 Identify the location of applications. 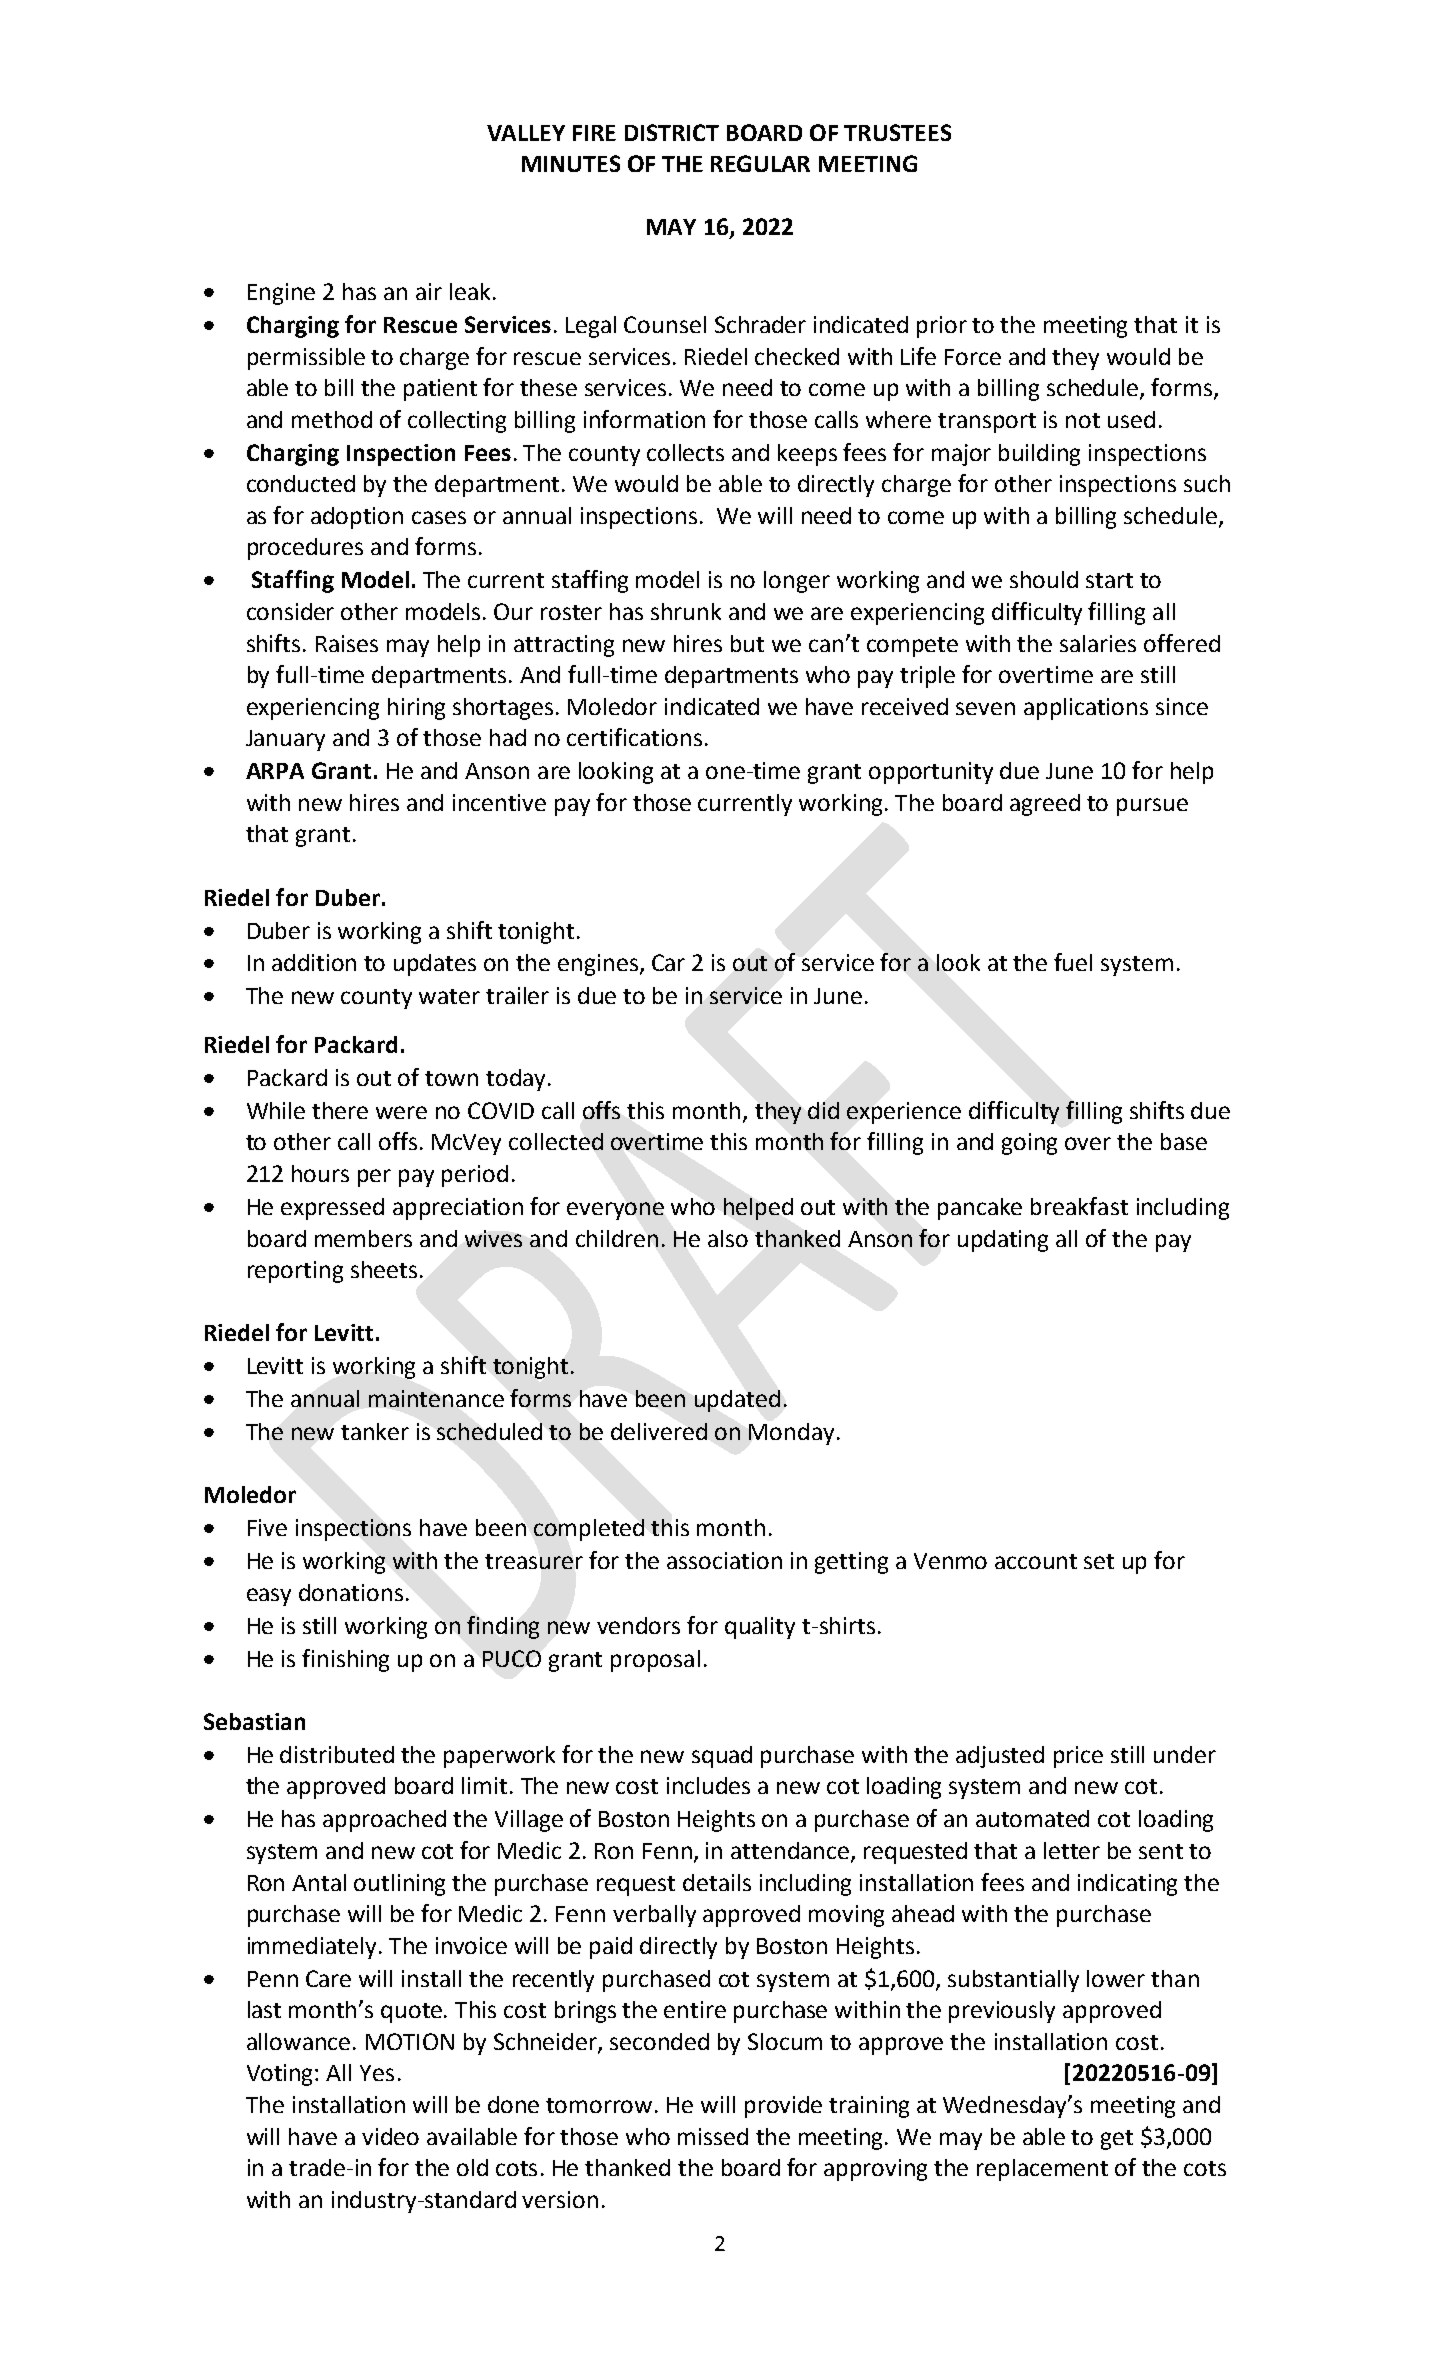
(1086, 709).
